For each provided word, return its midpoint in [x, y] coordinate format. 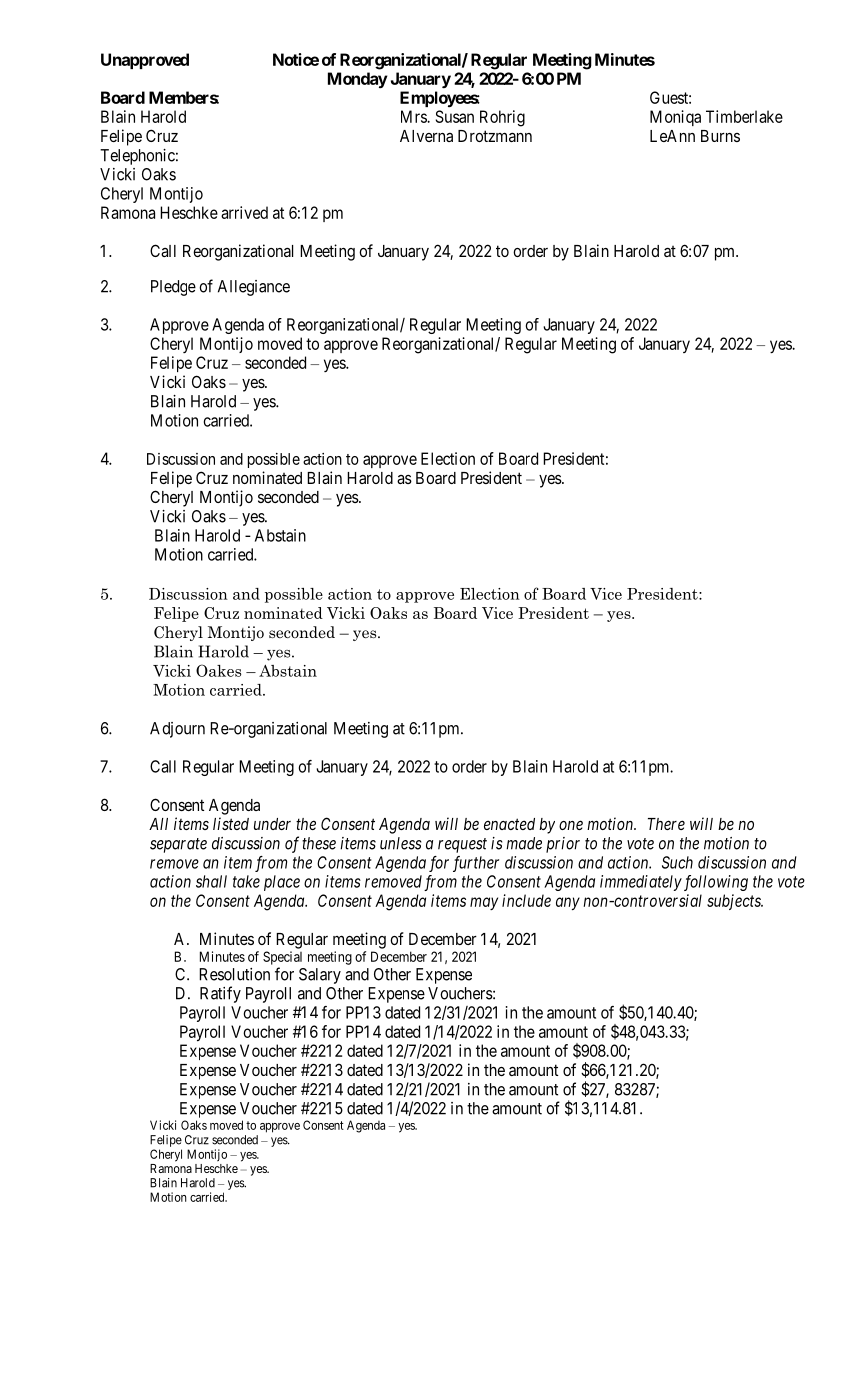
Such [677, 862]
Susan [455, 116]
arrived [244, 212]
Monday [358, 80]
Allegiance [254, 288]
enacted [509, 824]
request [462, 845]
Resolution [234, 974]
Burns [720, 136]
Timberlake [744, 116]
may [484, 903]
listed [231, 823]
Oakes [218, 670]
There [666, 824]
